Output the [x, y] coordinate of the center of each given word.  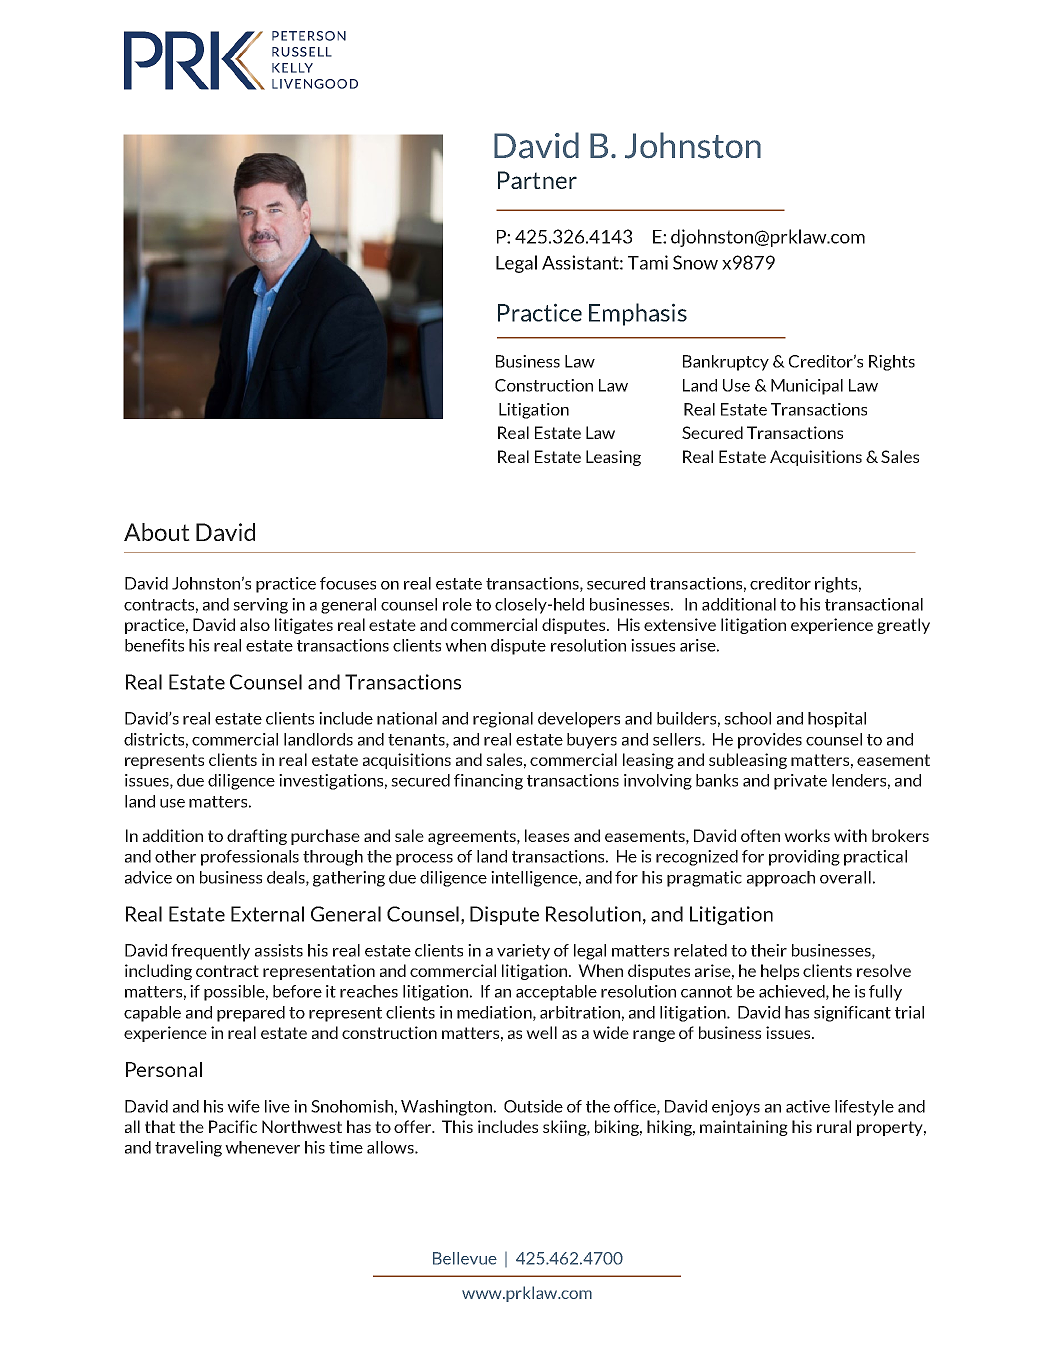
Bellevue [465, 1258]
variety [523, 952]
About [157, 532]
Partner [537, 180]
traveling [188, 1149]
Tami [648, 262]
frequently [210, 952]
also [255, 624]
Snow [695, 262]
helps [780, 972]
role [457, 604]
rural [834, 1126]
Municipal [807, 387]
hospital [837, 720]
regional [503, 720]
